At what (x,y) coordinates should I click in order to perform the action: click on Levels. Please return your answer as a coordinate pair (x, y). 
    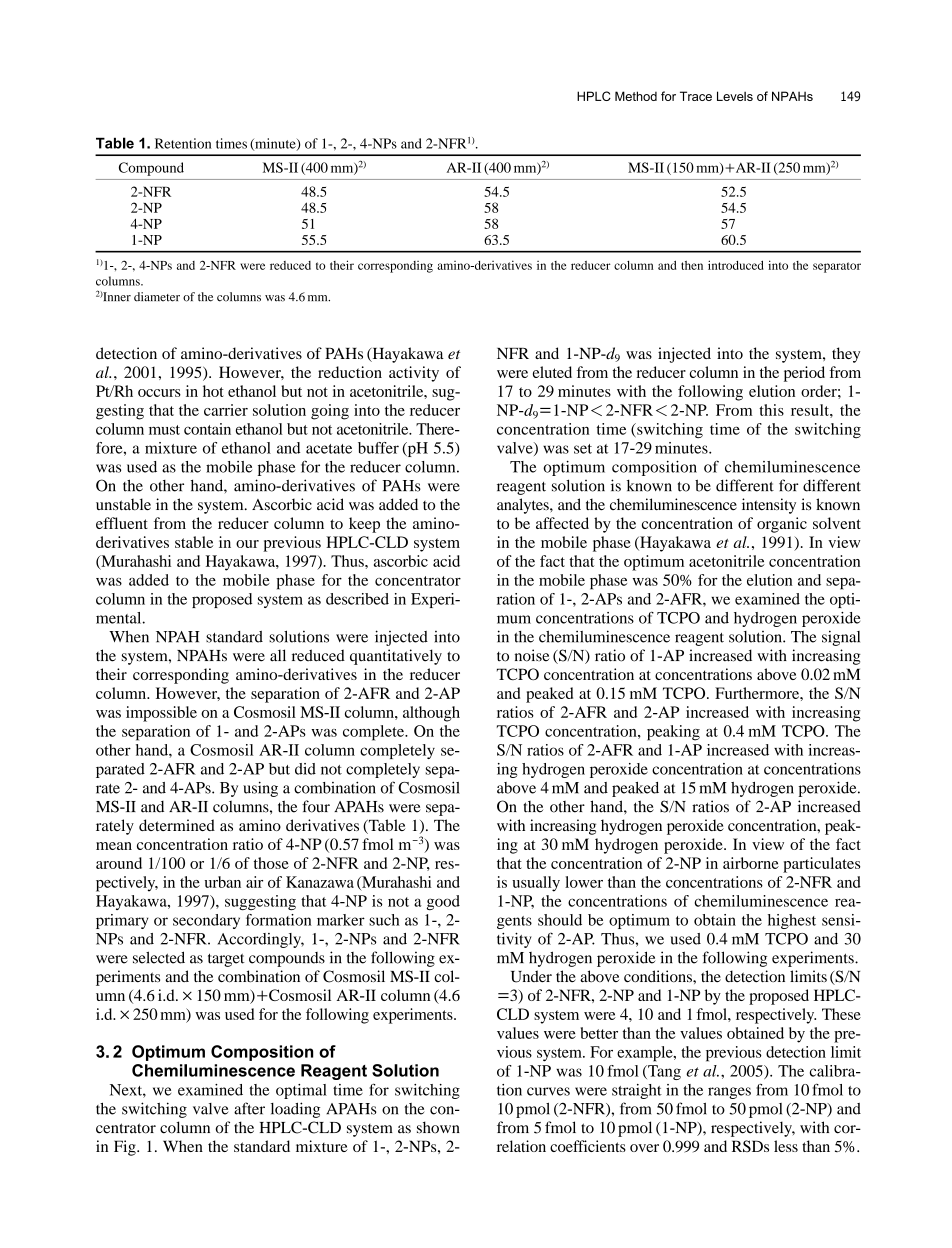
    Looking at the image, I should click on (735, 96).
